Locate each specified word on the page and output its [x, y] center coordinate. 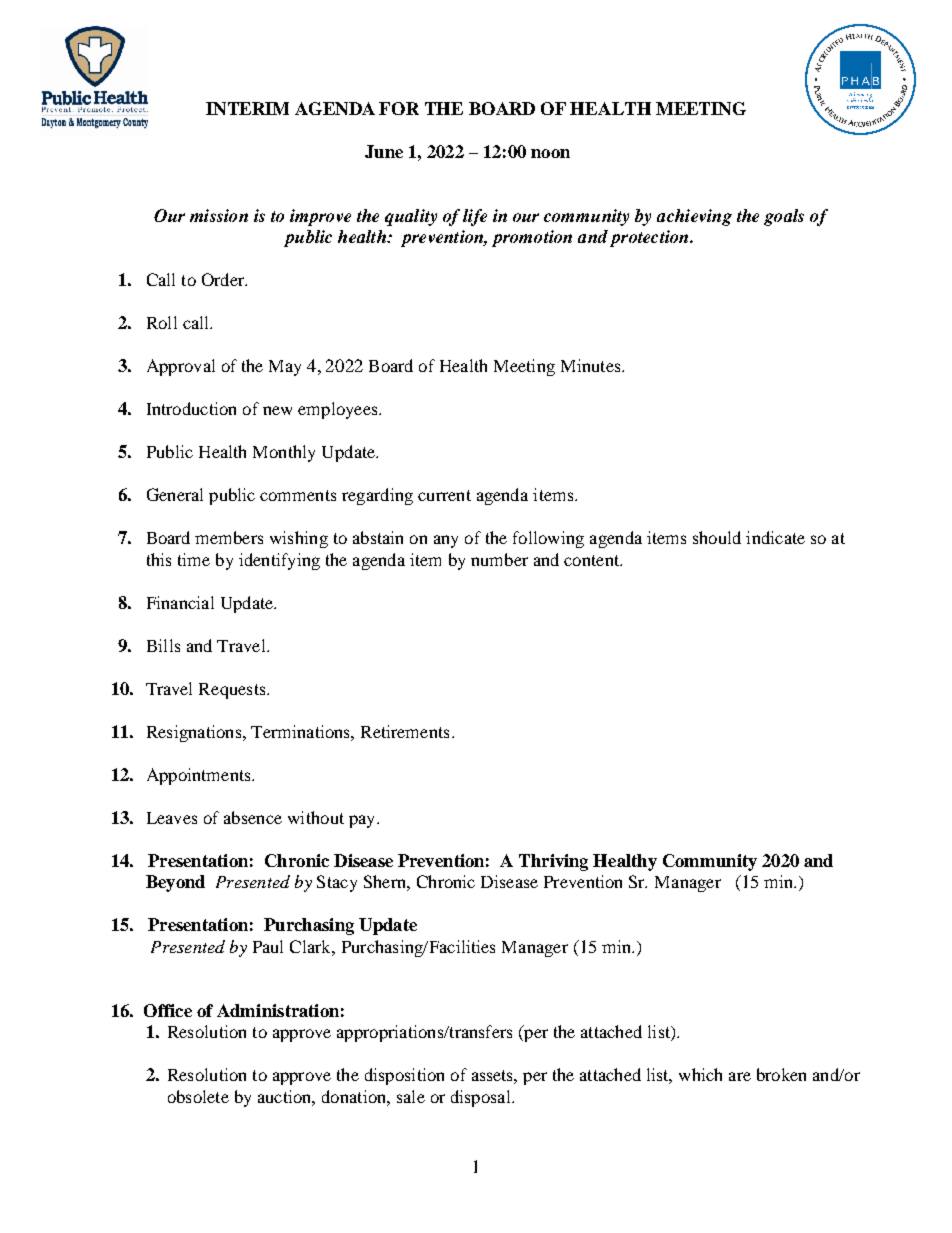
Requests [233, 691]
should [717, 537]
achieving [694, 217]
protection [650, 238]
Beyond [175, 883]
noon [550, 153]
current [444, 495]
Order [224, 279]
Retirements [405, 731]
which [700, 1074]
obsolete [198, 1096]
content [593, 560]
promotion [532, 238]
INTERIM [247, 108]
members [229, 537]
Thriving [553, 862]
